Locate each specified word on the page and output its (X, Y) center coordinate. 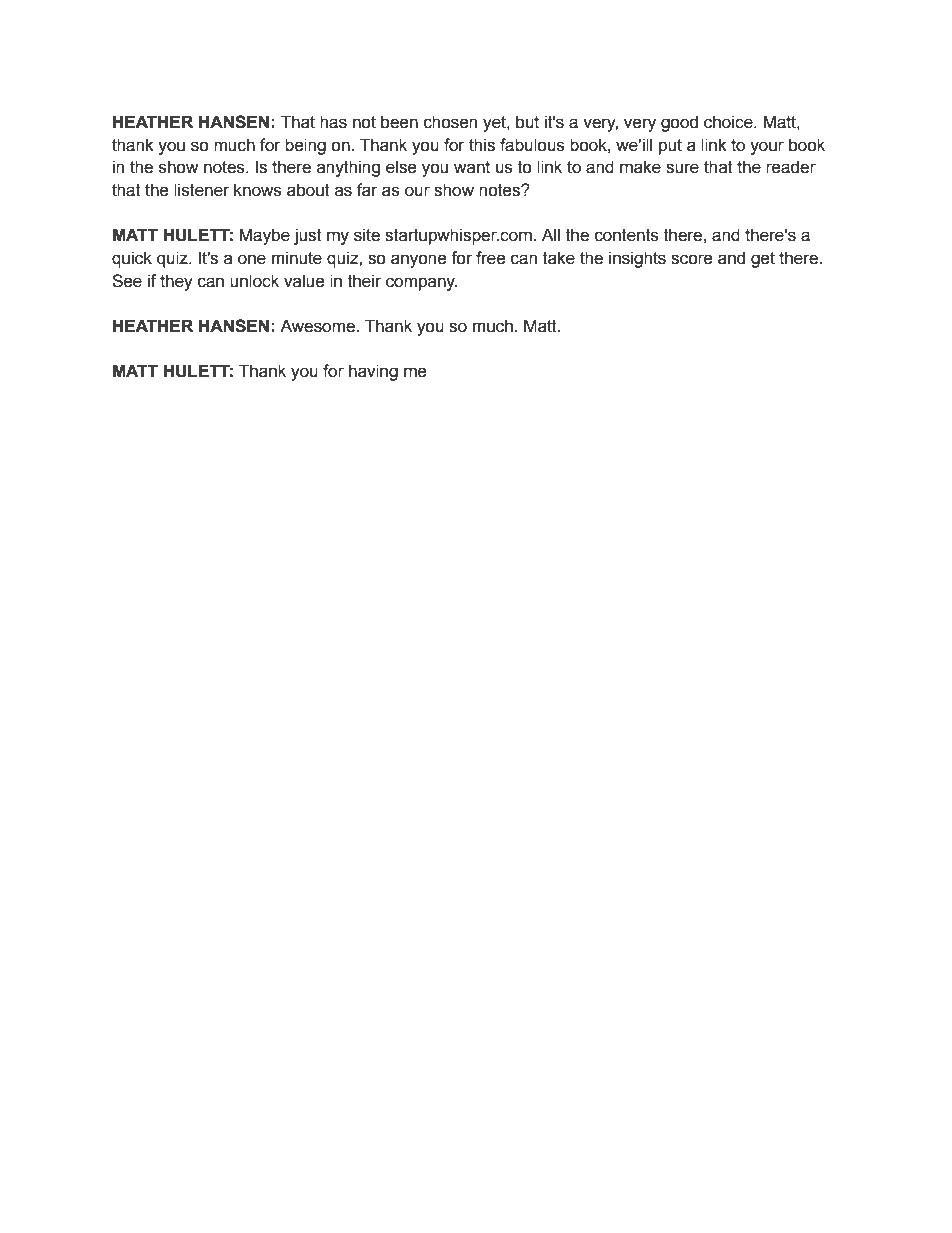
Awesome (318, 326)
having (373, 372)
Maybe (264, 236)
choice (729, 122)
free (491, 258)
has (333, 122)
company (421, 284)
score (692, 259)
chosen (450, 122)
